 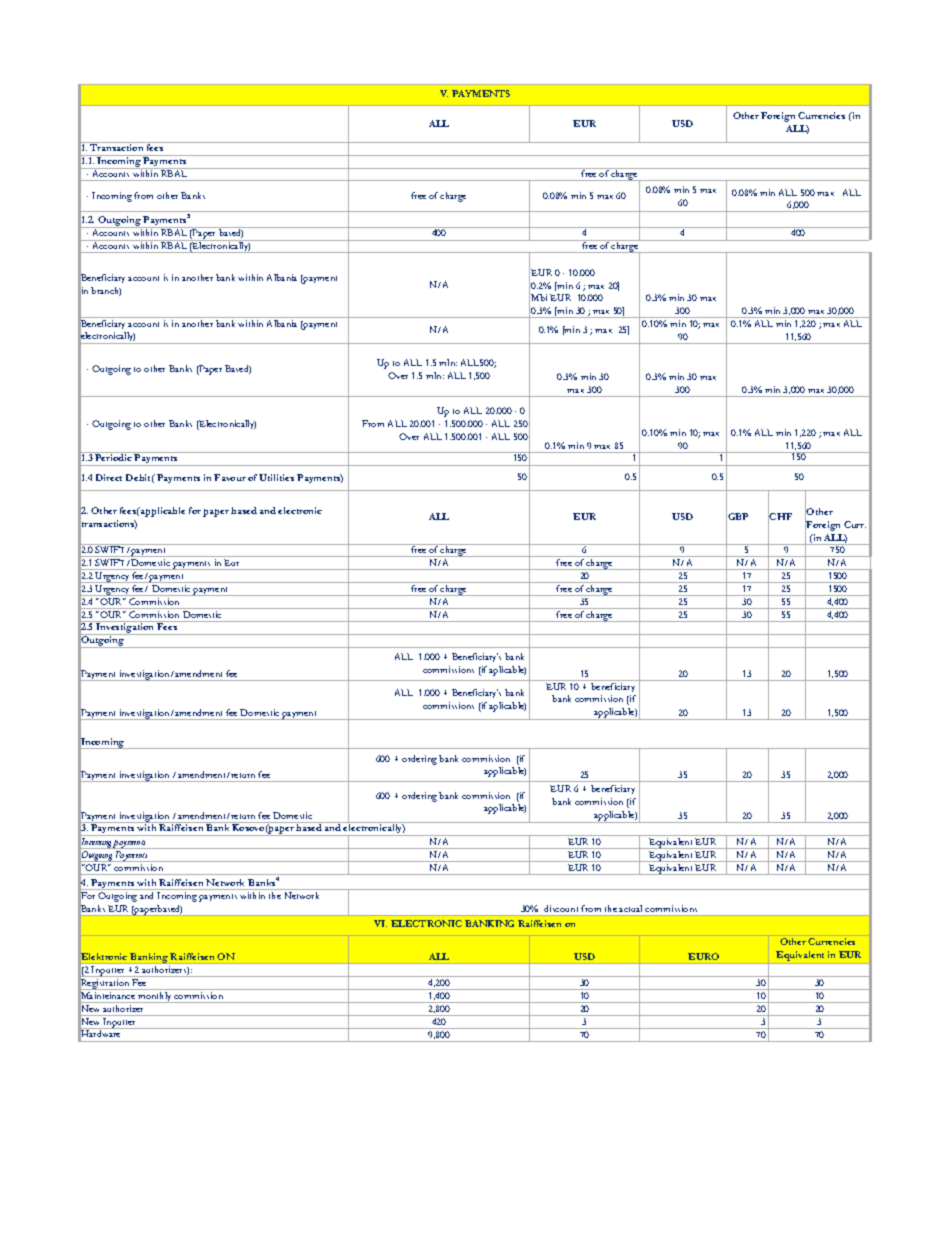 I want to click on Direct, so click(x=109, y=477).
